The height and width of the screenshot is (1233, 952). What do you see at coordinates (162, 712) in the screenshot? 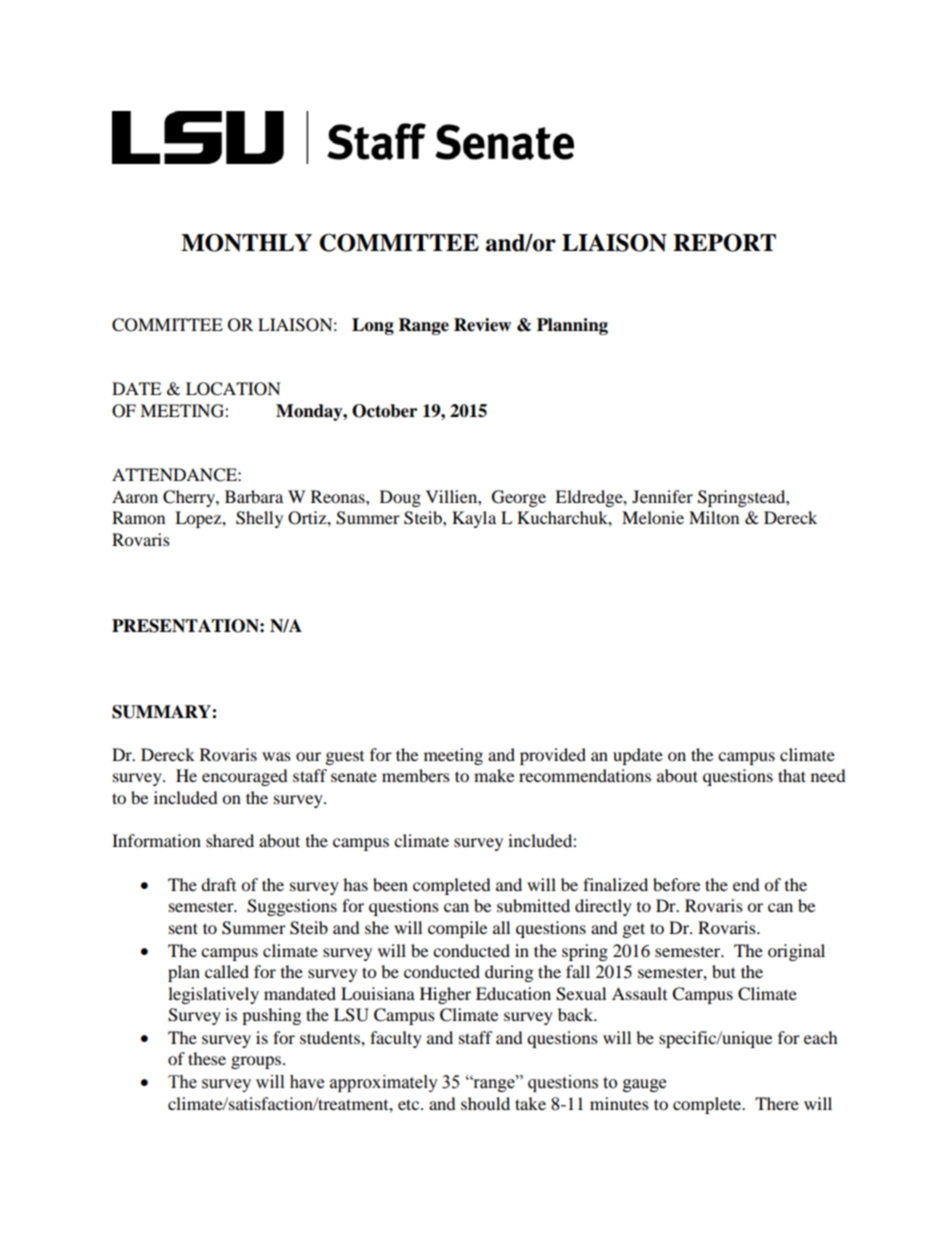
I see `SUMMARY` at bounding box center [162, 712].
